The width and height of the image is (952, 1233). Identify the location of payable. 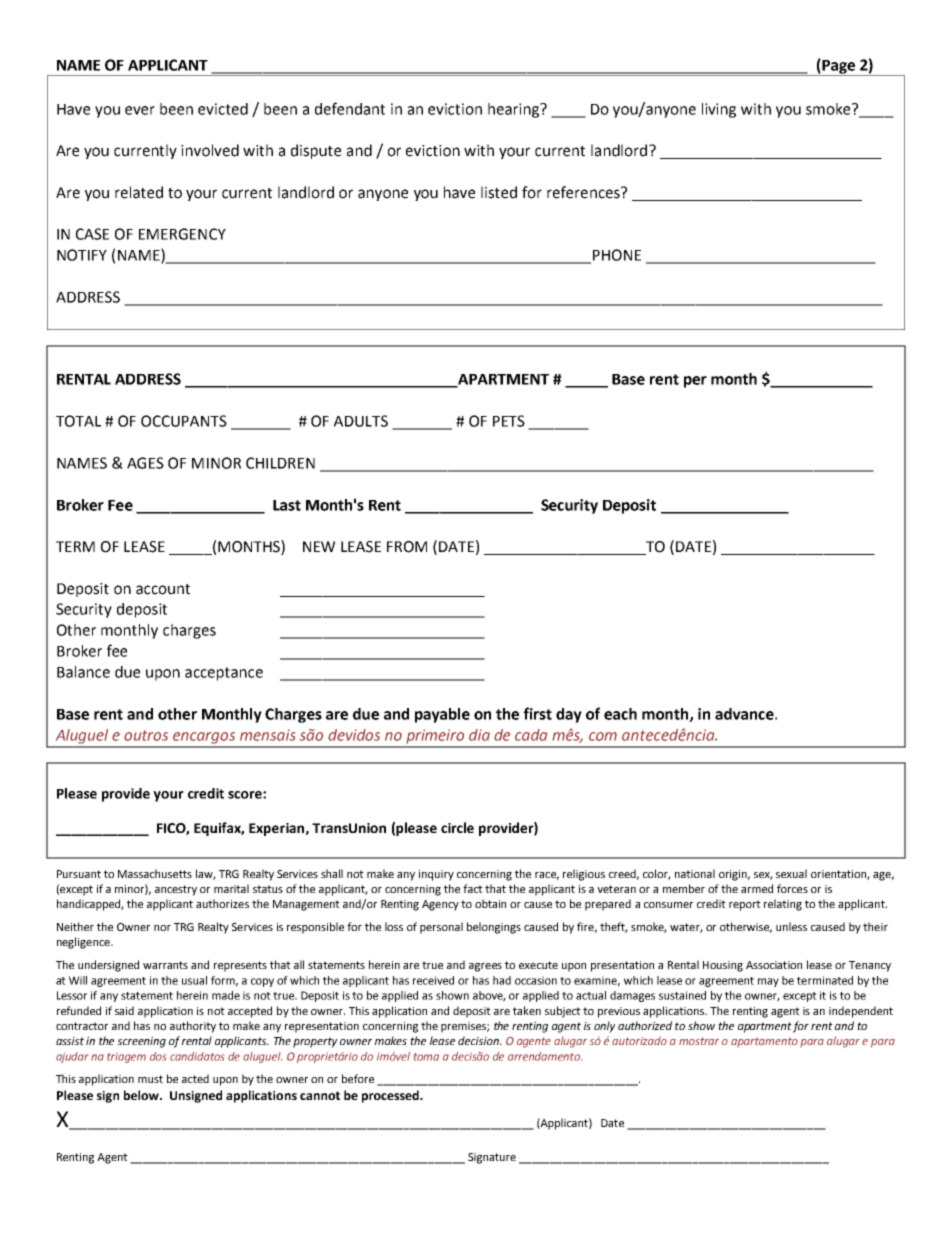
(442, 715).
